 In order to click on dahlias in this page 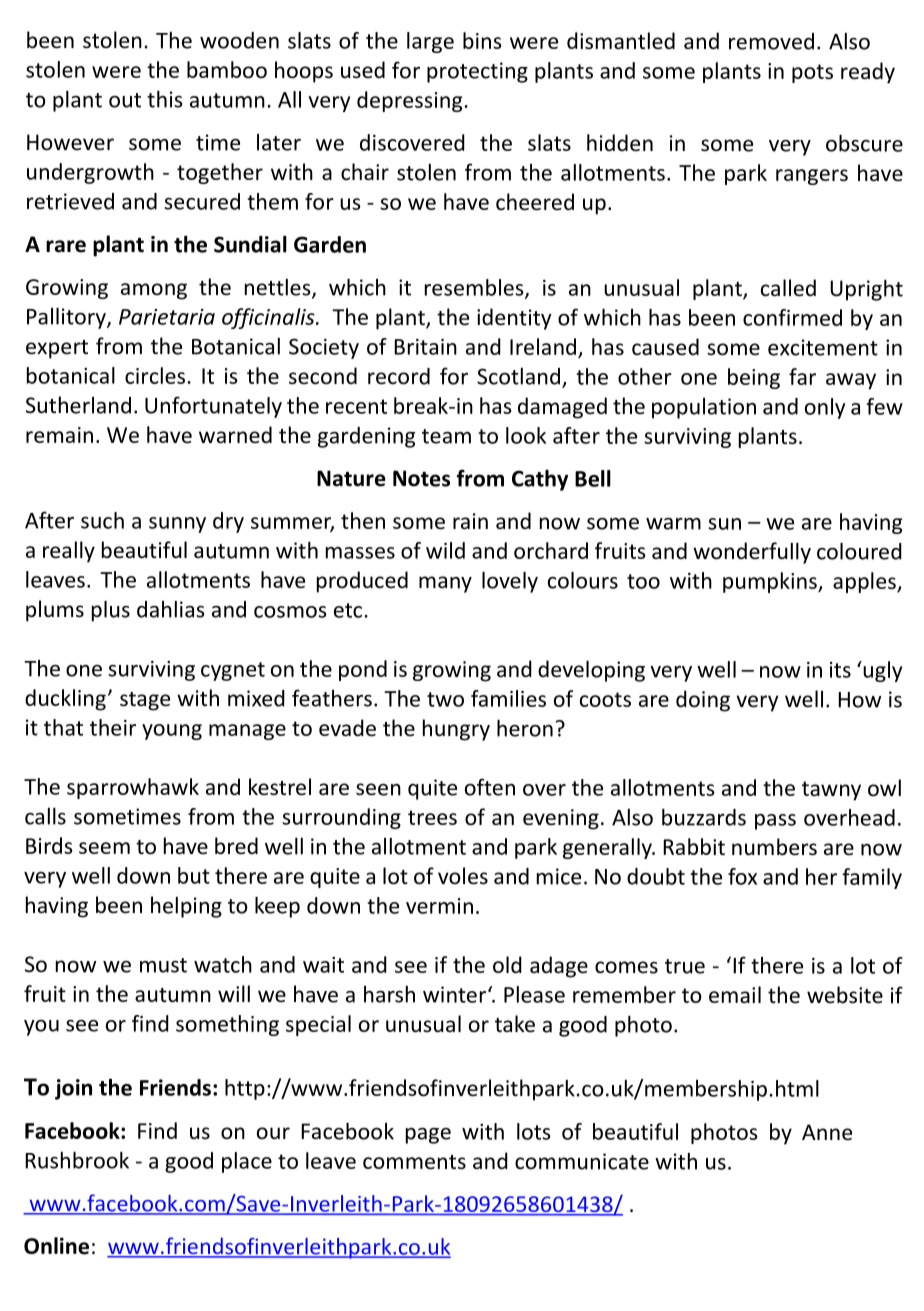, I will do `click(171, 609)`.
